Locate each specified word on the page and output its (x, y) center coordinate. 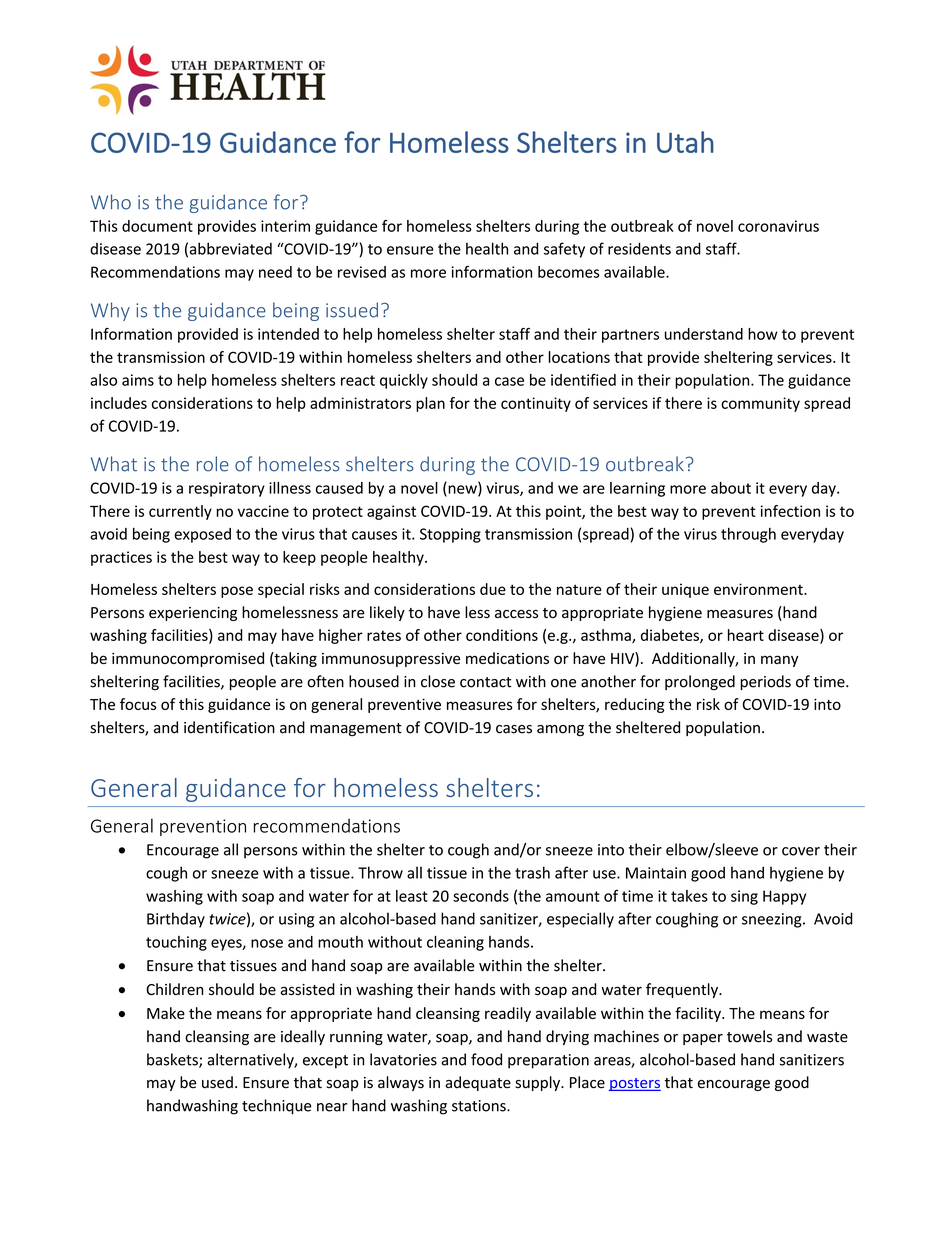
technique (277, 1107)
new (462, 490)
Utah (685, 142)
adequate (478, 1083)
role (213, 464)
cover (801, 851)
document (157, 226)
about (731, 488)
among (560, 730)
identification (229, 727)
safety (564, 250)
